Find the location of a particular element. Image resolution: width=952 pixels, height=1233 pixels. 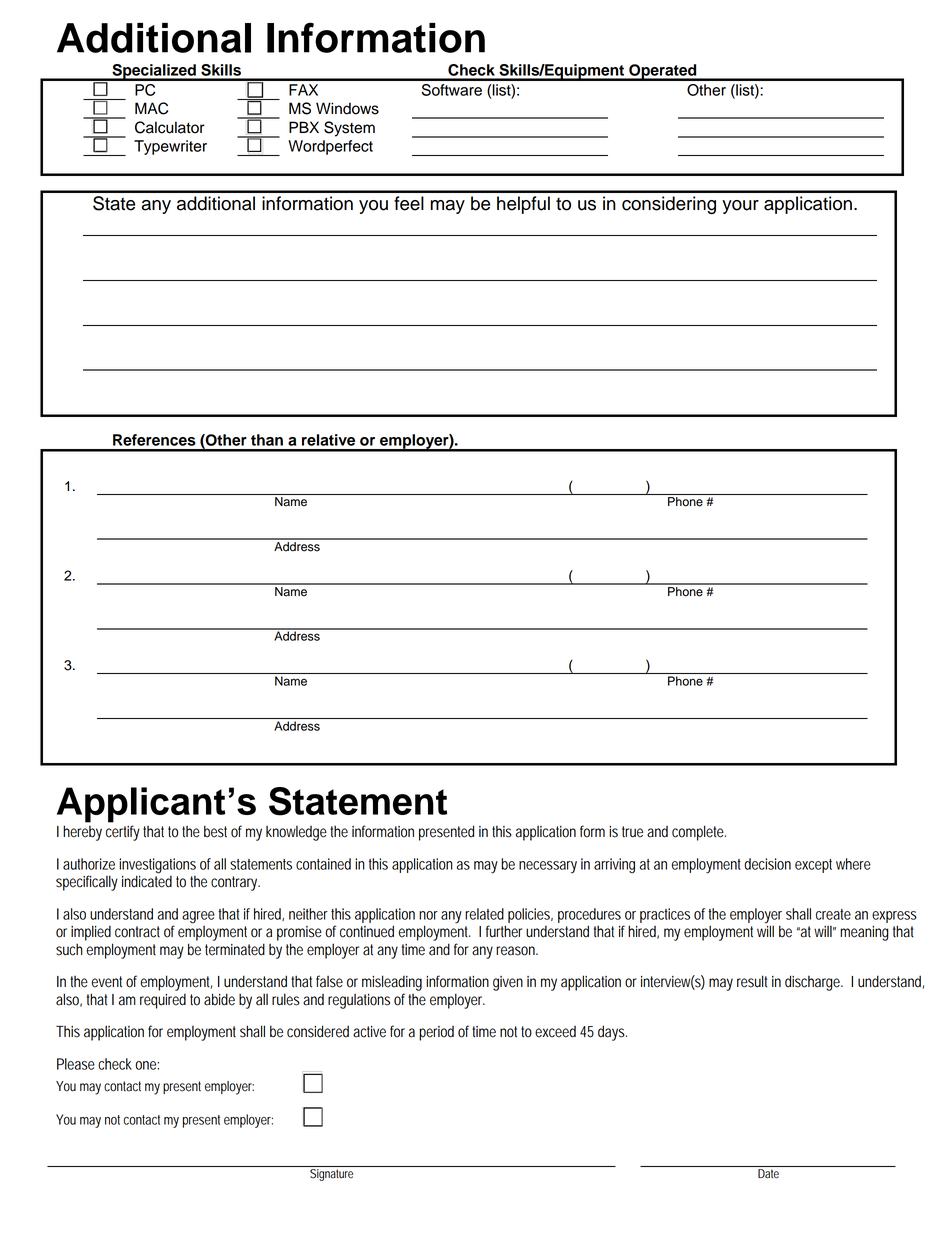

Please is located at coordinates (76, 1064).
